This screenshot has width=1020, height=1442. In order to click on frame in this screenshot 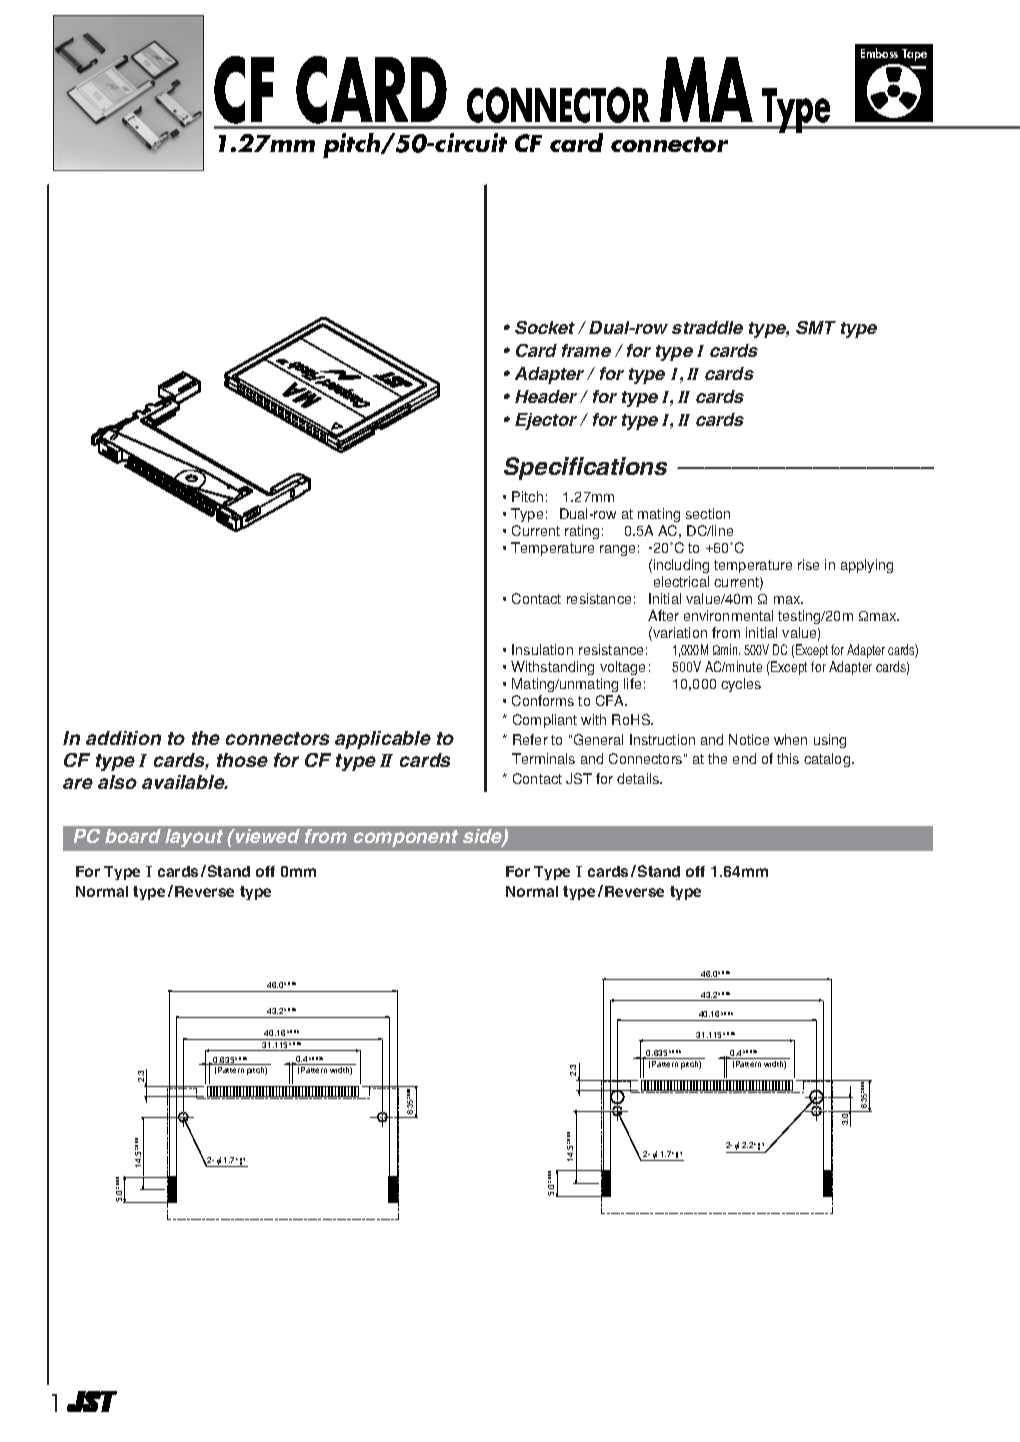, I will do `click(586, 350)`.
